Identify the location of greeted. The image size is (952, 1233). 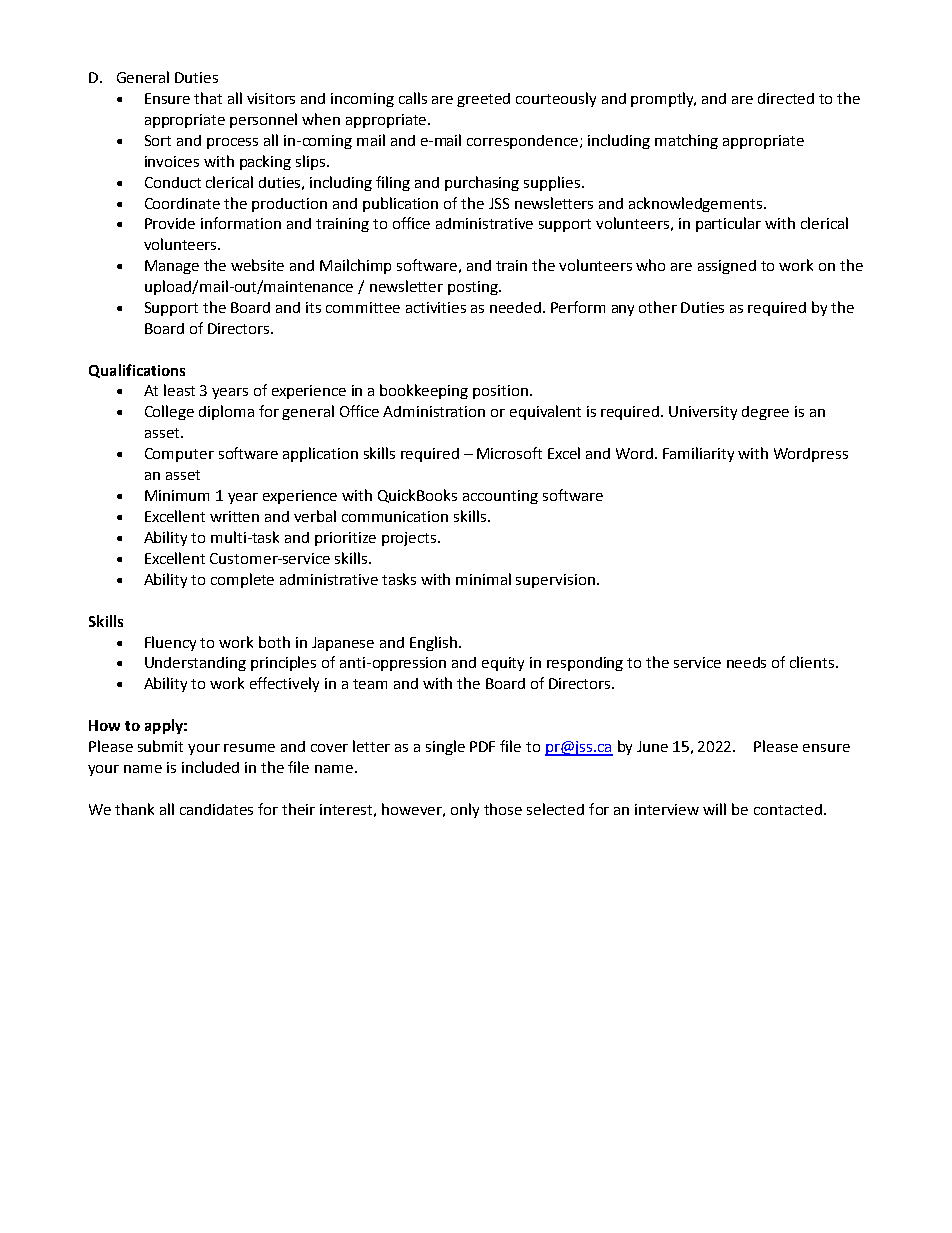
(483, 100).
